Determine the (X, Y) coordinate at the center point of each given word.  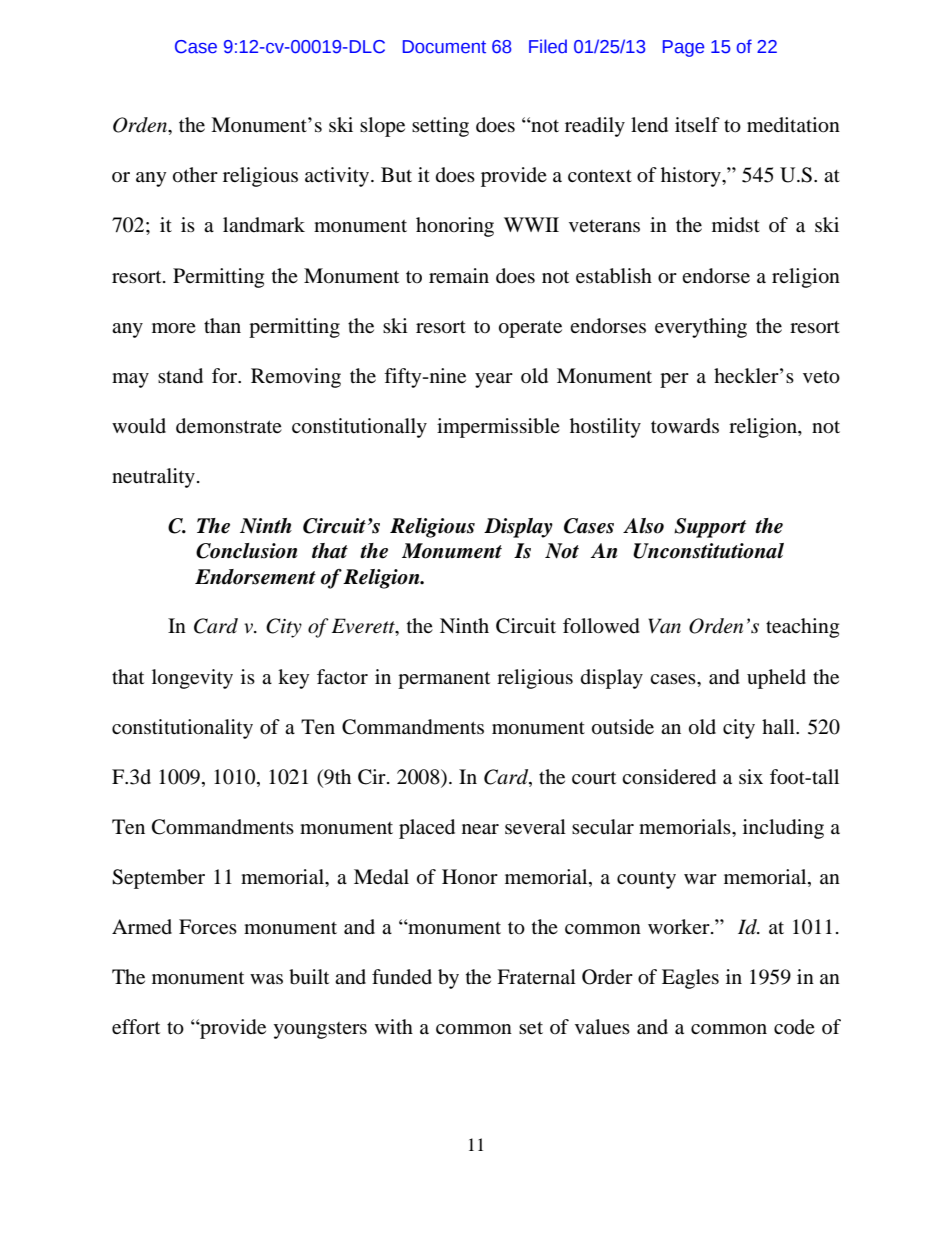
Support (710, 528)
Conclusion (247, 551)
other (195, 175)
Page (683, 48)
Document (444, 47)
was (266, 979)
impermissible (498, 428)
